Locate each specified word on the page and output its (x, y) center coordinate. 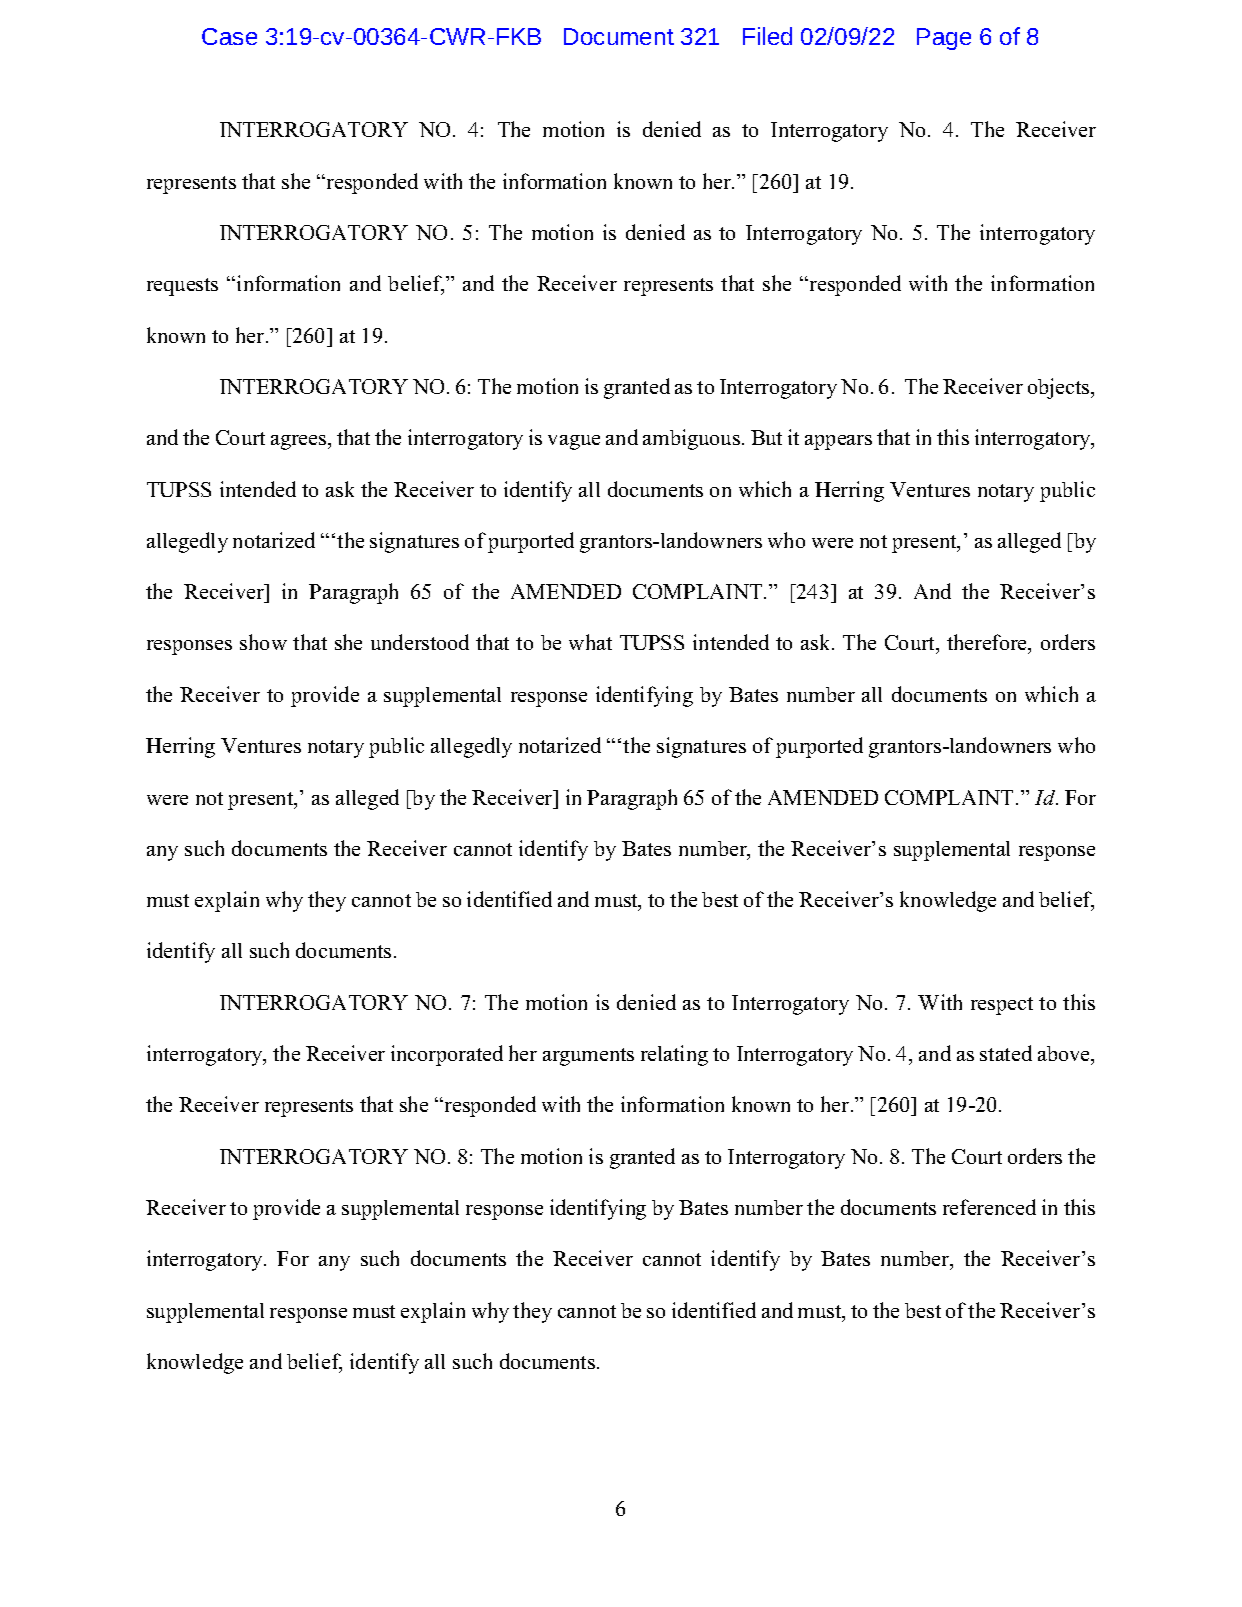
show (263, 642)
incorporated (447, 1055)
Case (229, 36)
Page (944, 39)
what (590, 642)
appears (838, 442)
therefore (988, 644)
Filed (767, 36)
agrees (300, 442)
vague (574, 442)
